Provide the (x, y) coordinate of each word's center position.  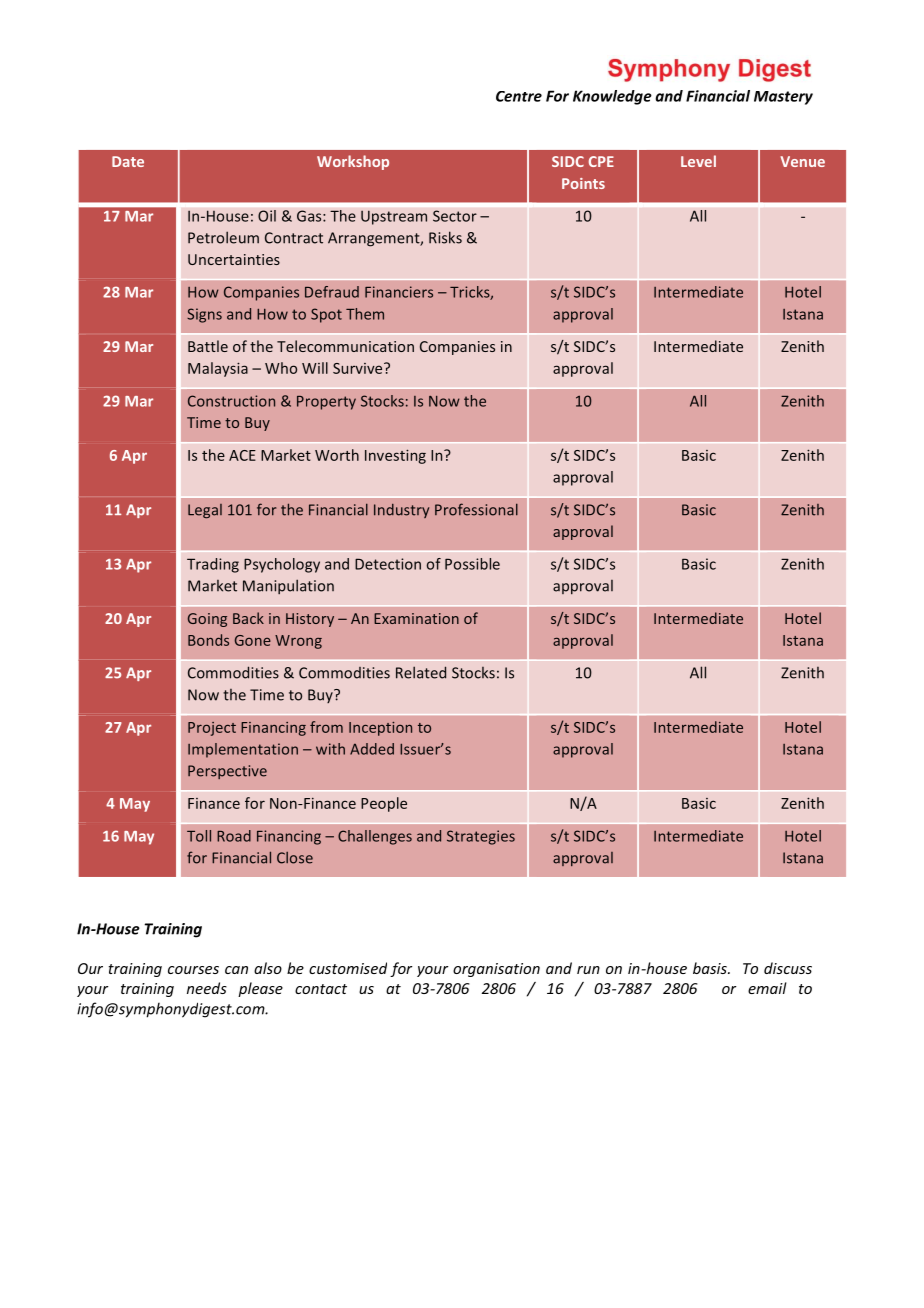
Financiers (399, 292)
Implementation (243, 750)
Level (698, 161)
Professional (476, 509)
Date (128, 161)
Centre (519, 96)
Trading (213, 565)
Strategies (481, 837)
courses (193, 970)
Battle (208, 346)
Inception (380, 729)
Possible (472, 564)
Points (583, 183)
